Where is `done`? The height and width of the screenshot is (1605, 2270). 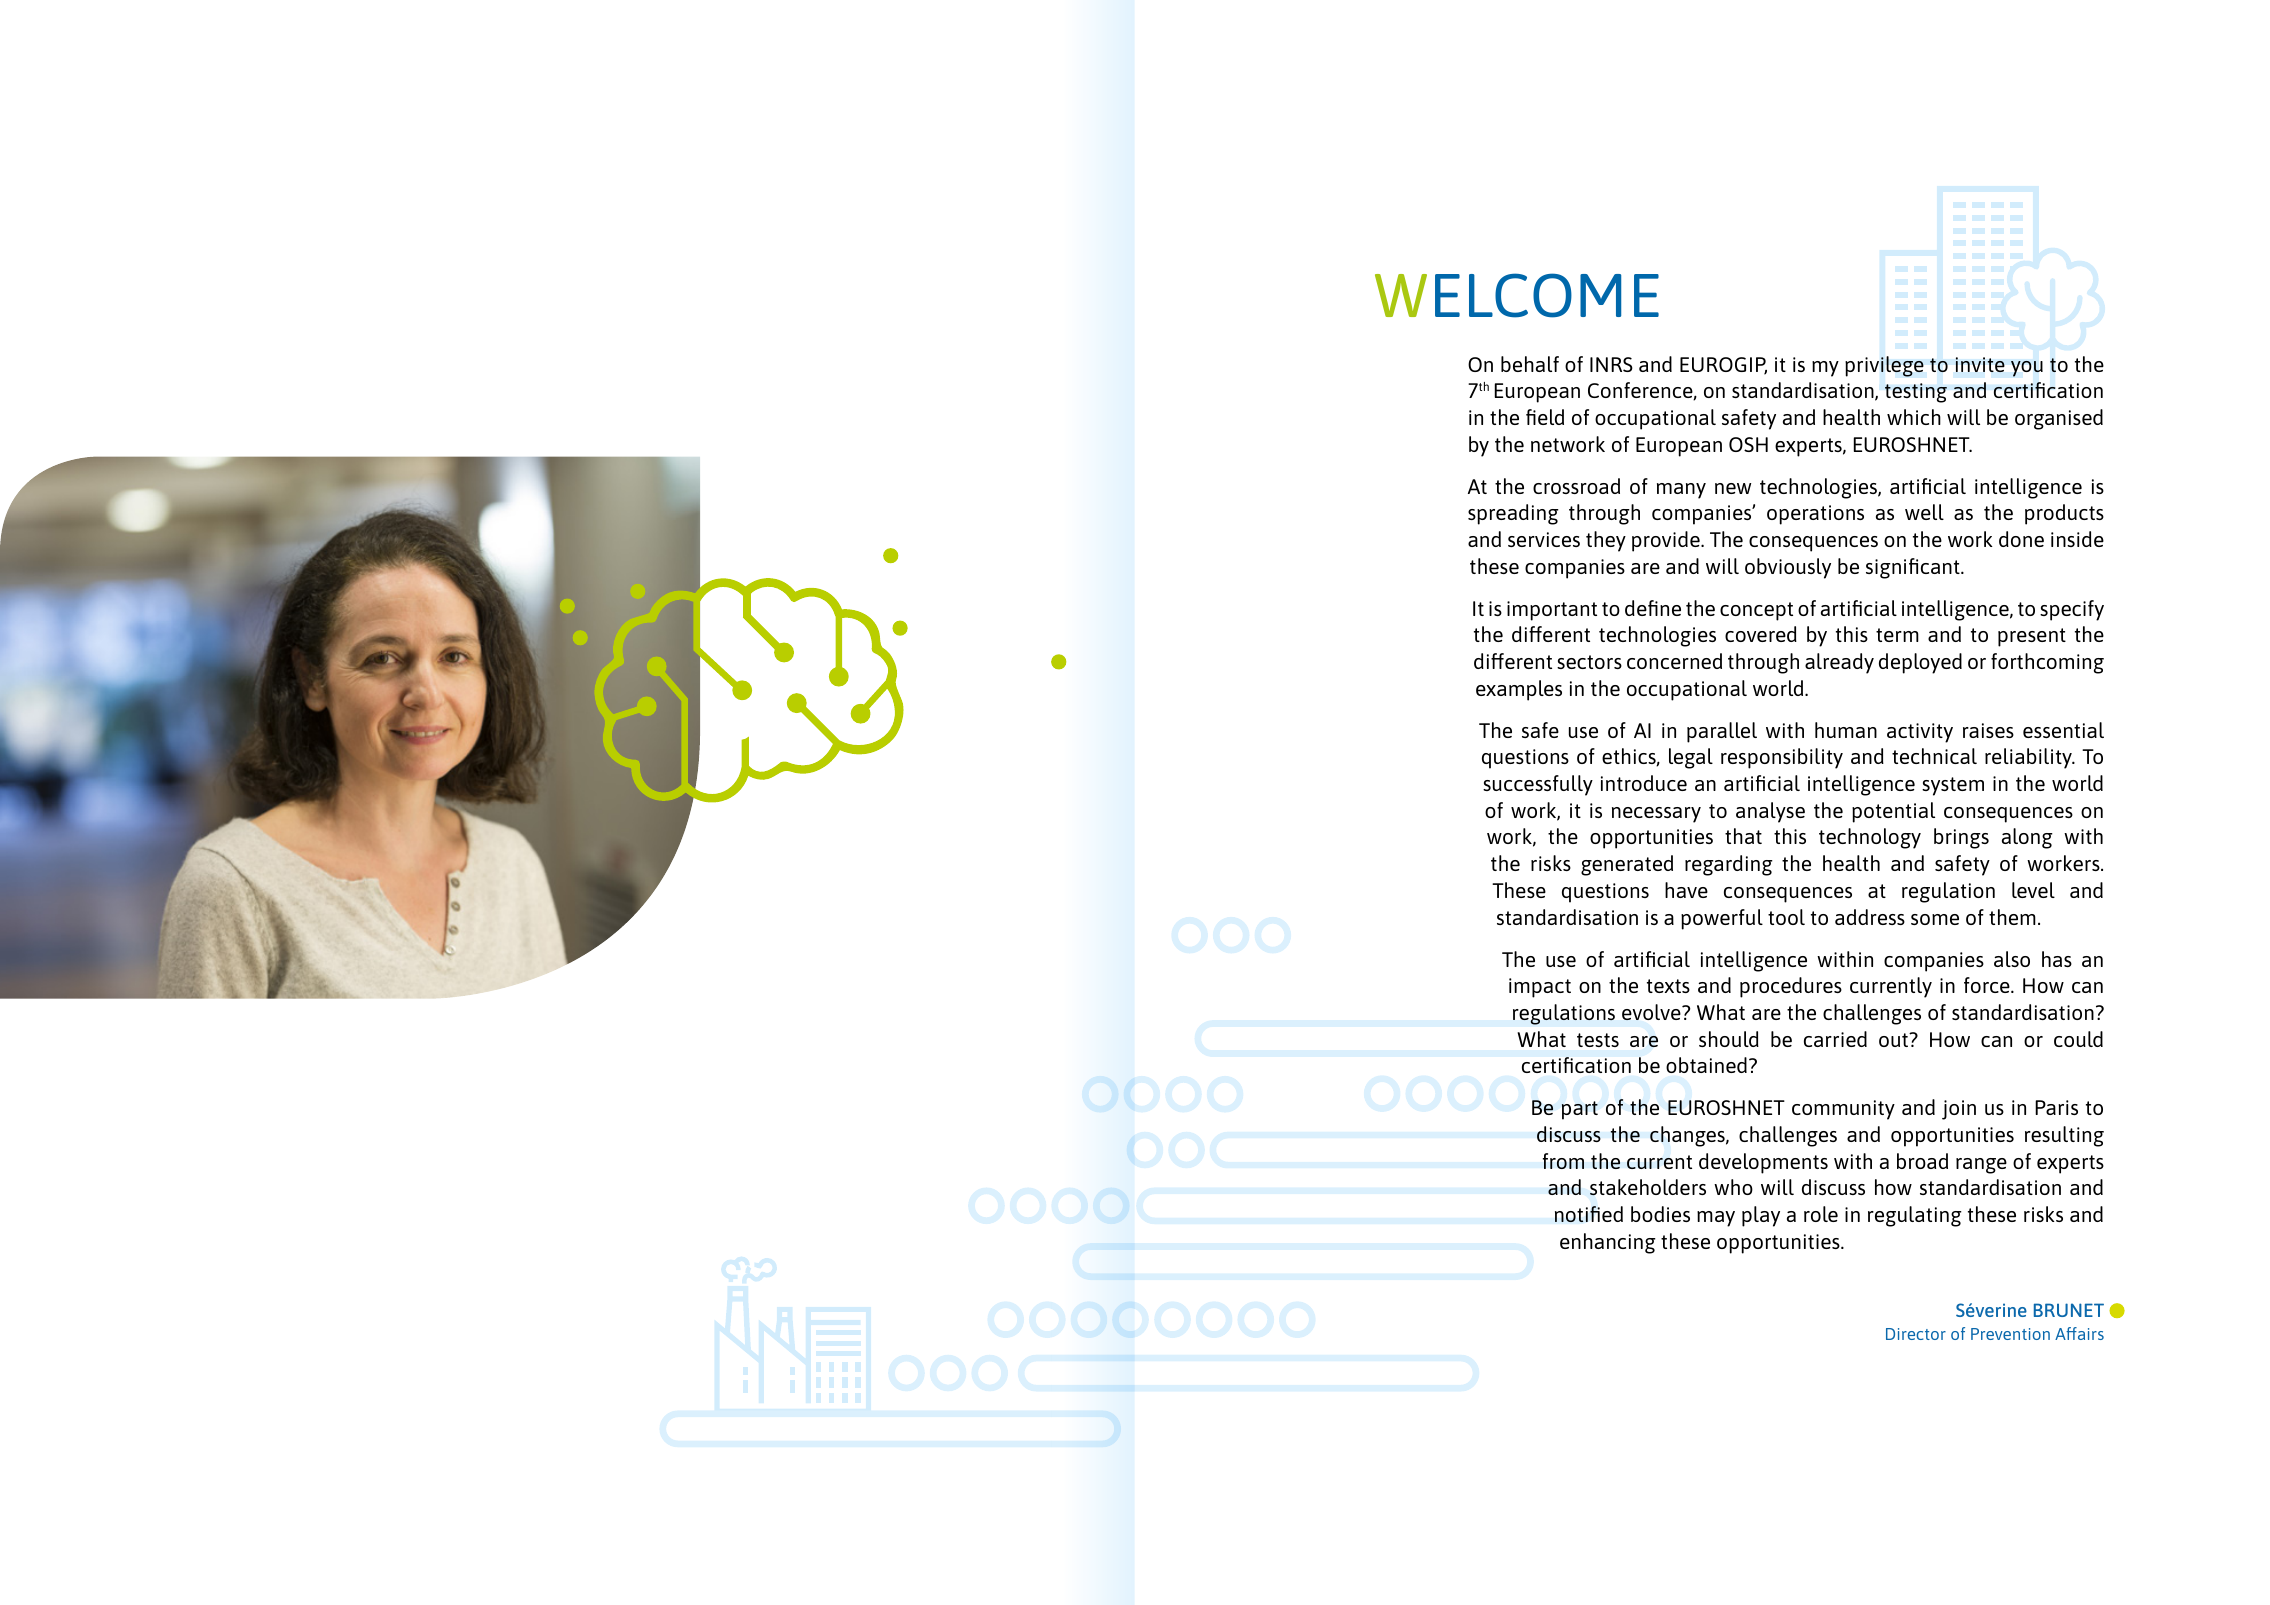
done is located at coordinates (2021, 539).
